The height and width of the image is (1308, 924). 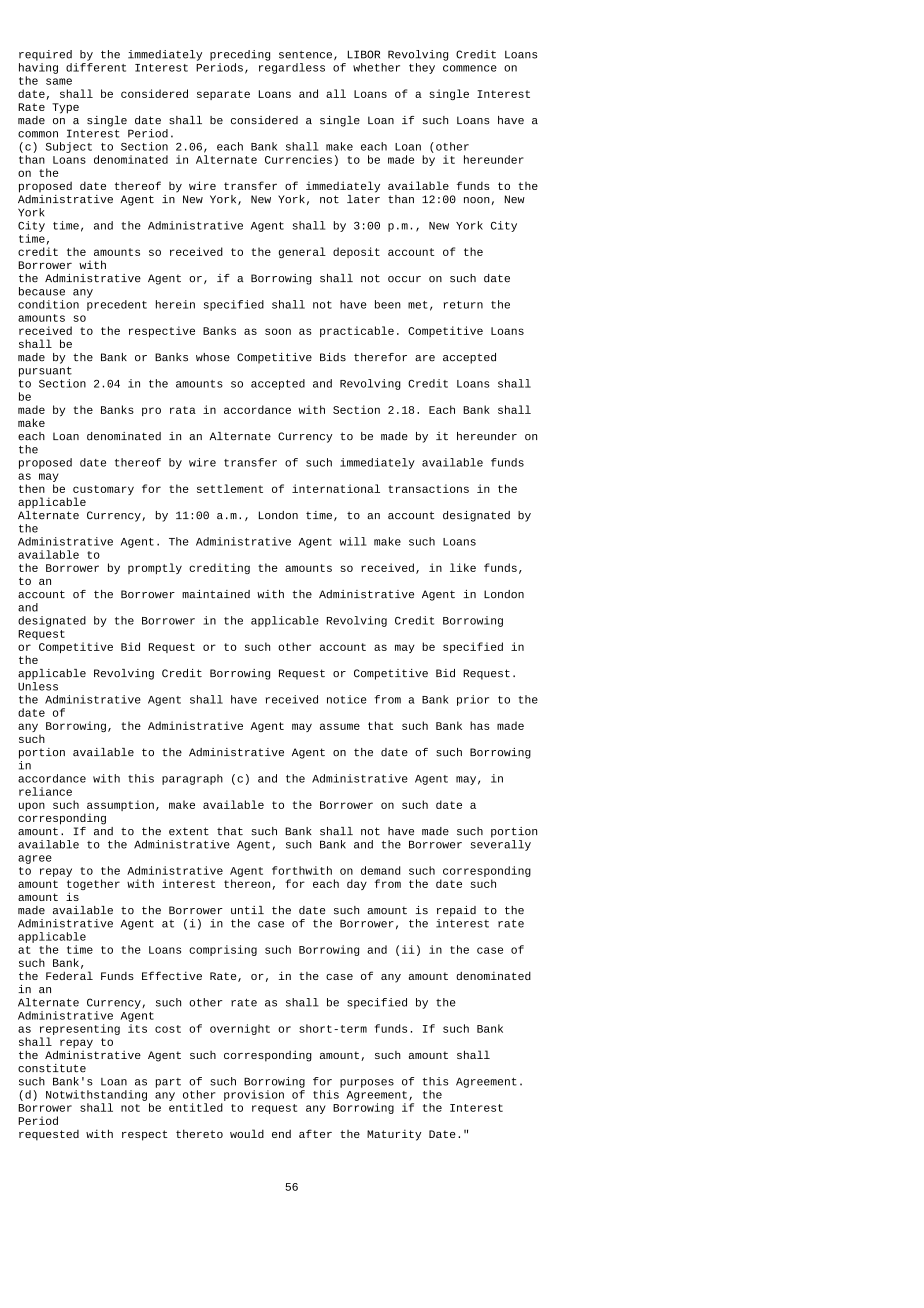 What do you see at coordinates (292, 68) in the image?
I see `regardless` at bounding box center [292, 68].
